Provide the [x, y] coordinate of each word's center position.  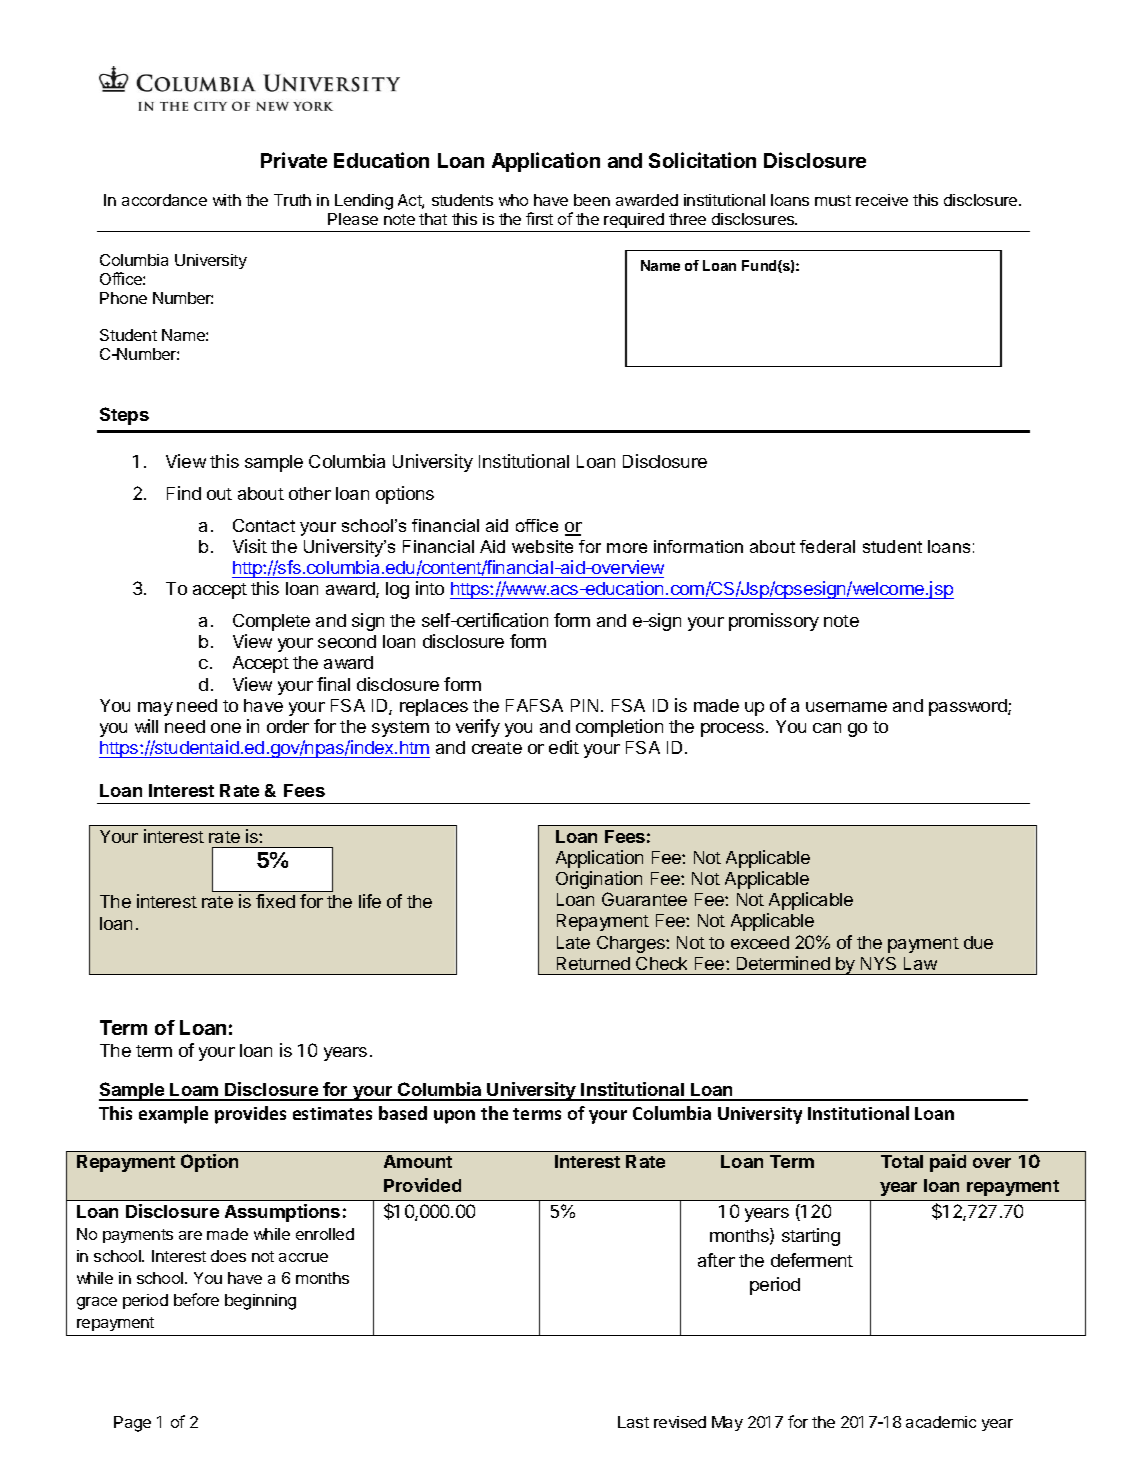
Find [184, 493]
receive [882, 200]
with [227, 200]
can [827, 728]
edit [564, 747]
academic [941, 1422]
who [513, 200]
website [542, 546]
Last [633, 1422]
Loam [194, 1091]
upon [454, 1117]
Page [132, 1424]
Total [902, 1161]
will [146, 726]
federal [827, 546]
